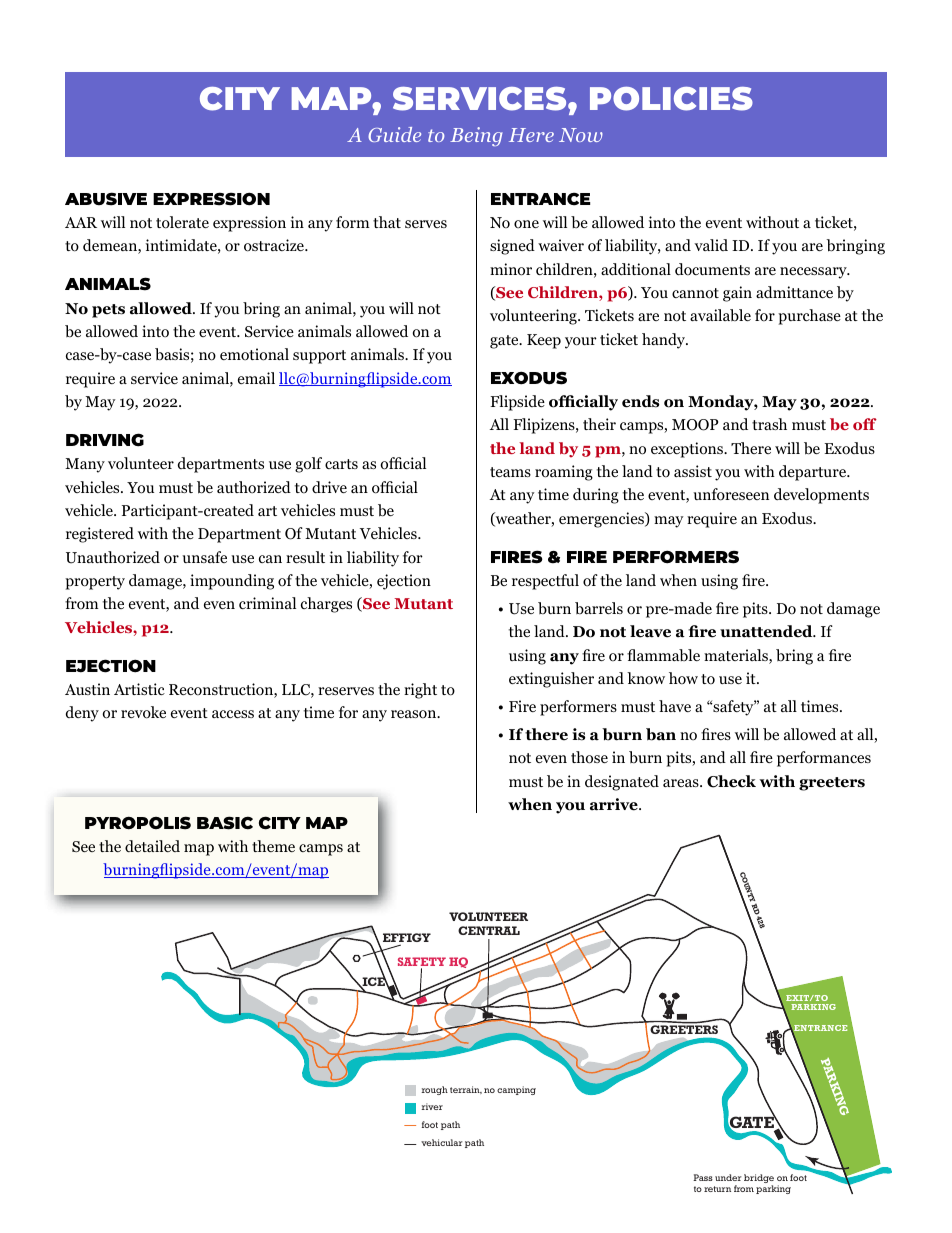 The width and height of the image is (952, 1233). What do you see at coordinates (432, 1106) in the image?
I see `river` at bounding box center [432, 1106].
